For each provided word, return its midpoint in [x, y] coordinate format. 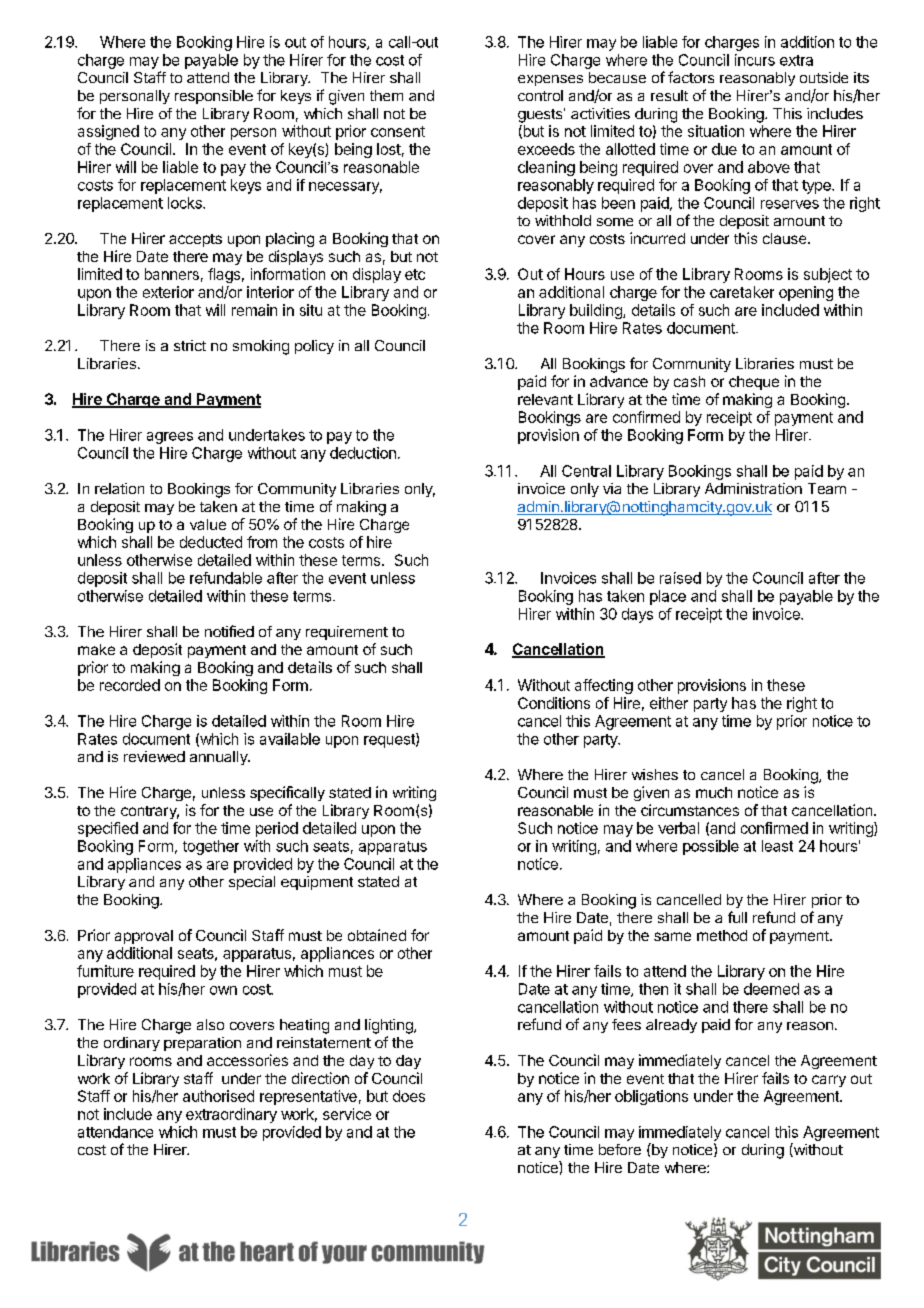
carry [829, 1081]
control [540, 95]
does [409, 1096]
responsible [214, 97]
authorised [218, 1096]
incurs [755, 60]
